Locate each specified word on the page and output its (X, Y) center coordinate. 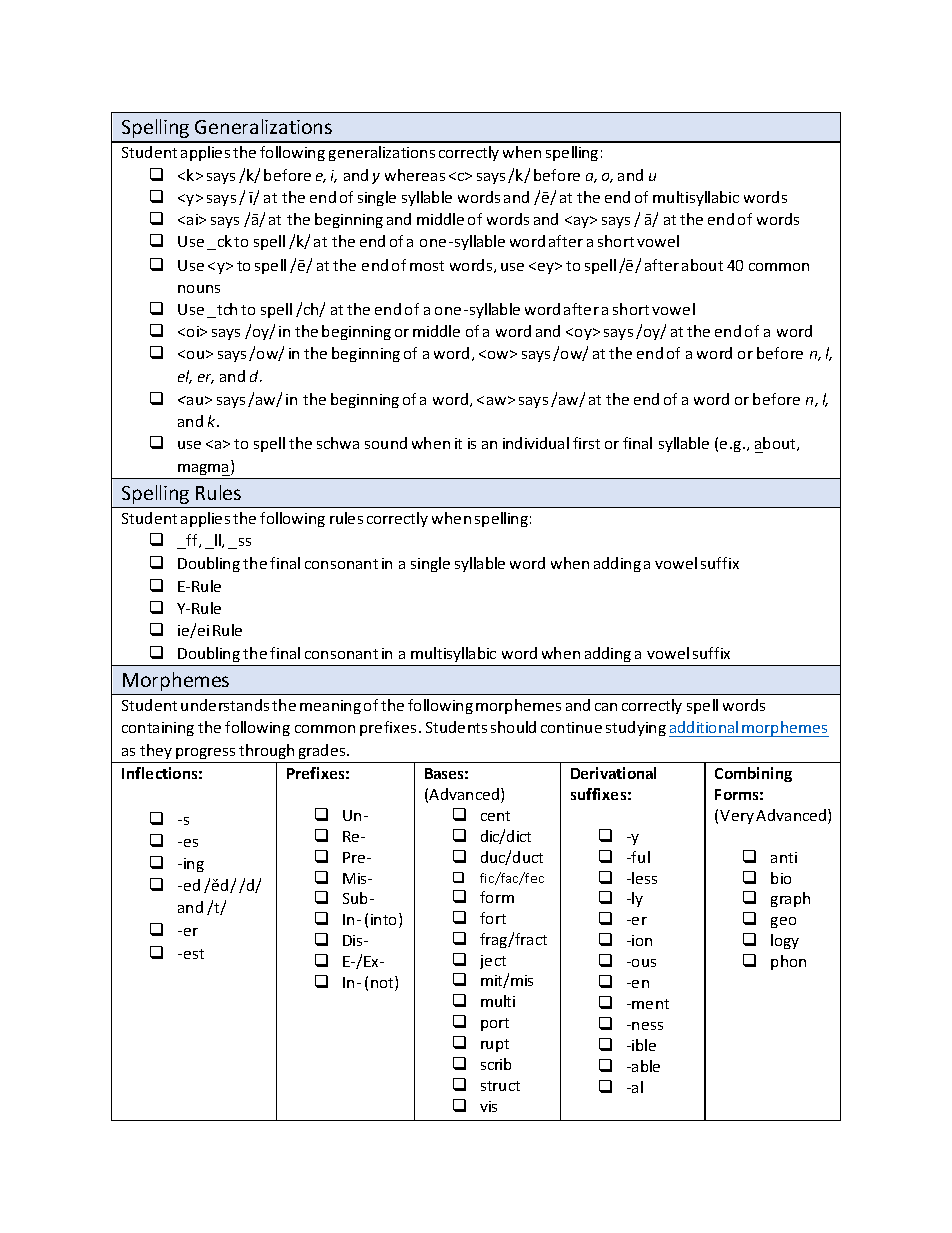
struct (500, 1086)
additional (705, 729)
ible (644, 1045)
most (427, 266)
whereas (415, 175)
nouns (199, 289)
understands (225, 705)
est (194, 954)
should (513, 727)
